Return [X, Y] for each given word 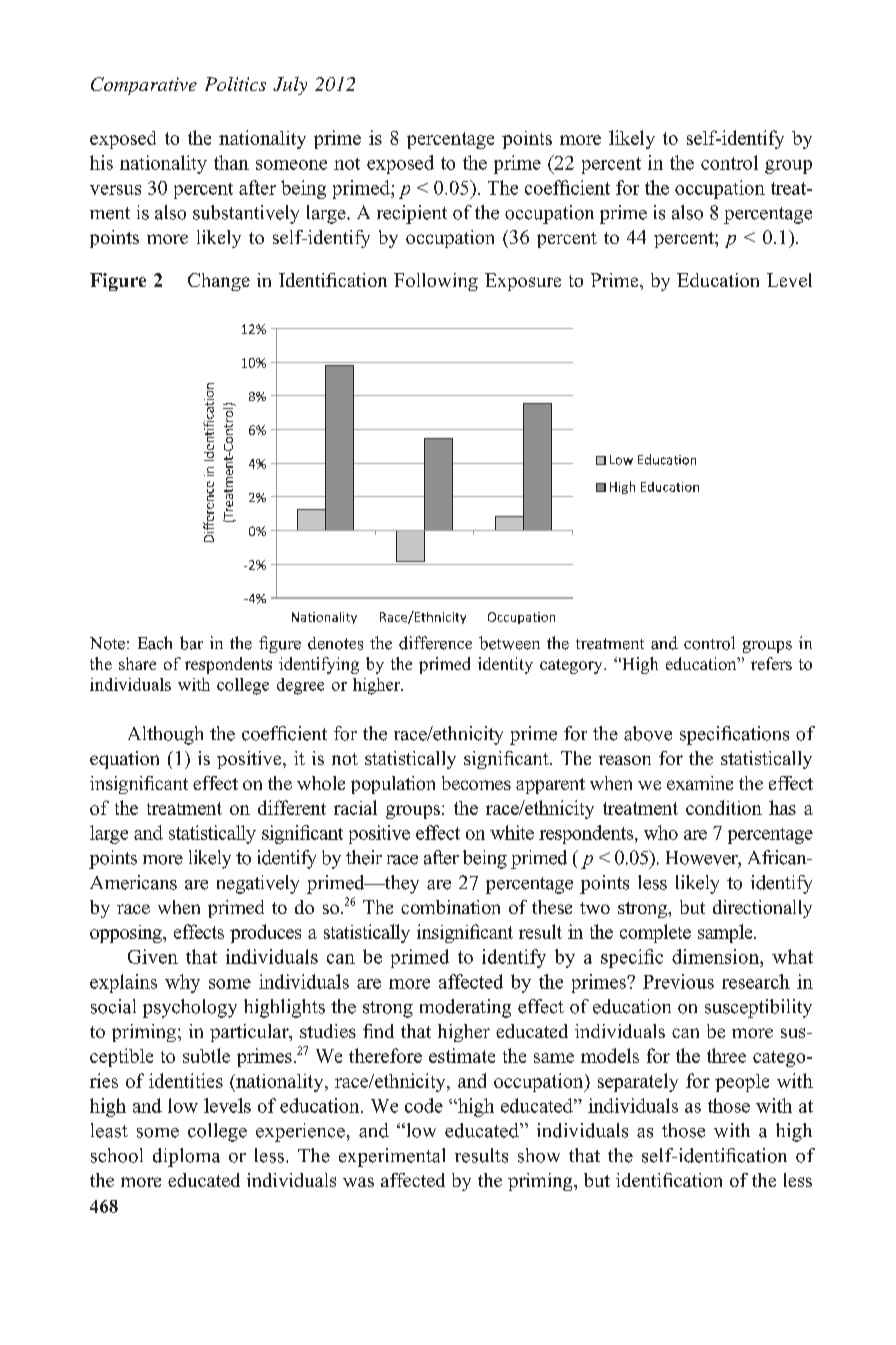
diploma [186, 1157]
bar [191, 643]
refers [771, 663]
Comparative [144, 86]
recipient [412, 214]
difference [435, 643]
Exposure [523, 282]
